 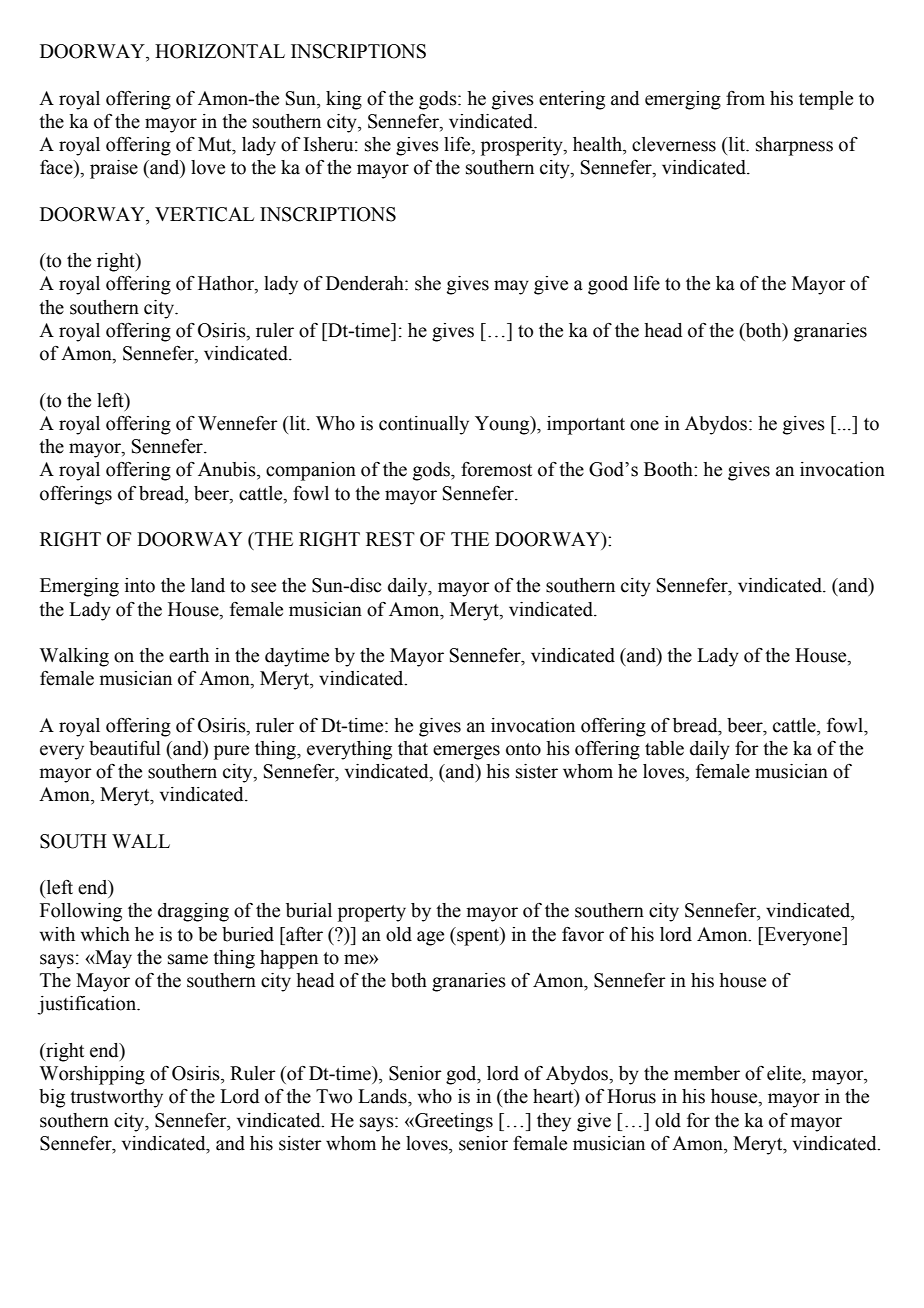 I want to click on good, so click(x=608, y=285).
